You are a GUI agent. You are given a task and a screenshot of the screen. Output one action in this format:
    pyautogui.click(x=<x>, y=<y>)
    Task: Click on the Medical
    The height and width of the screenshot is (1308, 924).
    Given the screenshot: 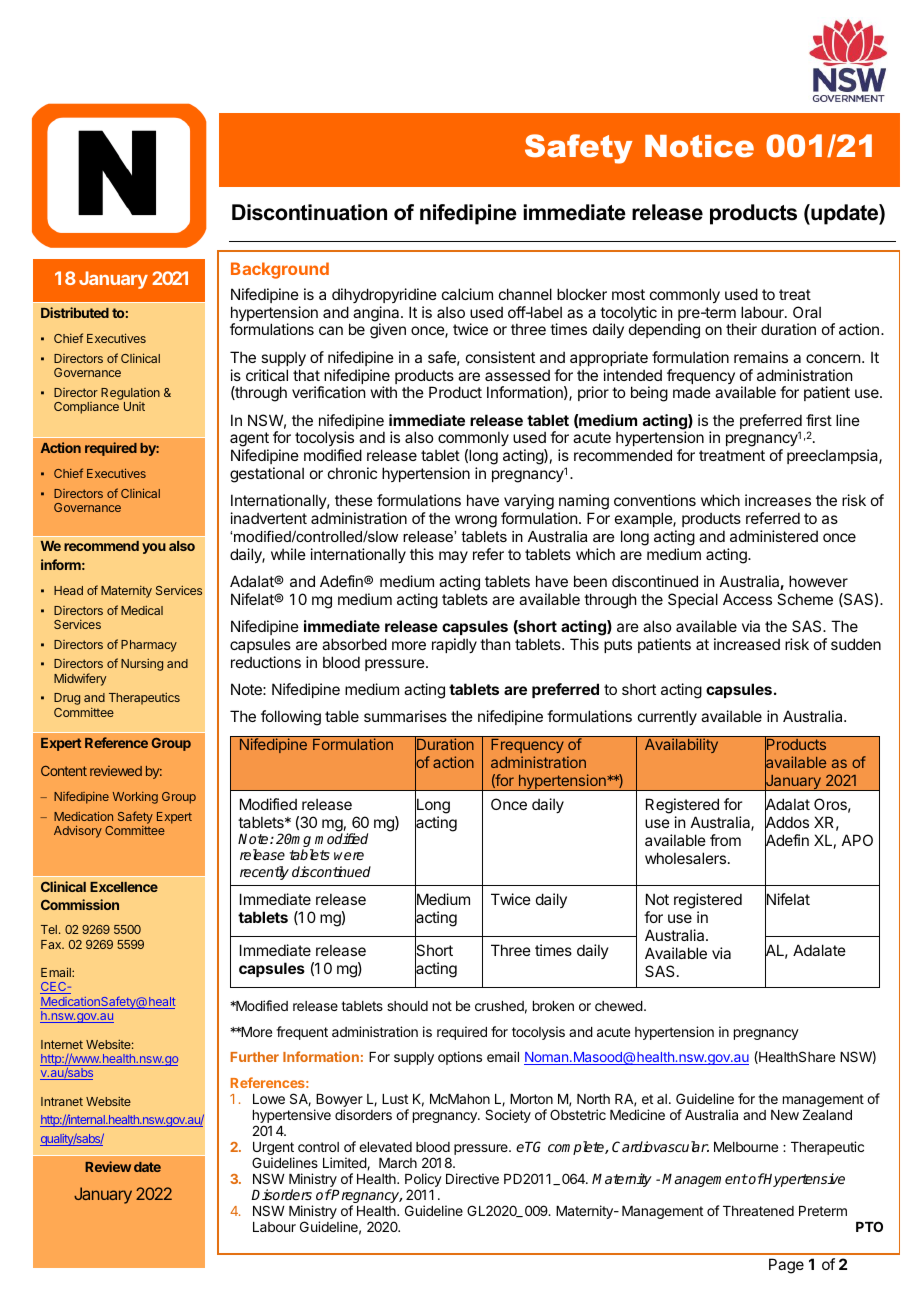 What is the action you would take?
    pyautogui.click(x=142, y=610)
